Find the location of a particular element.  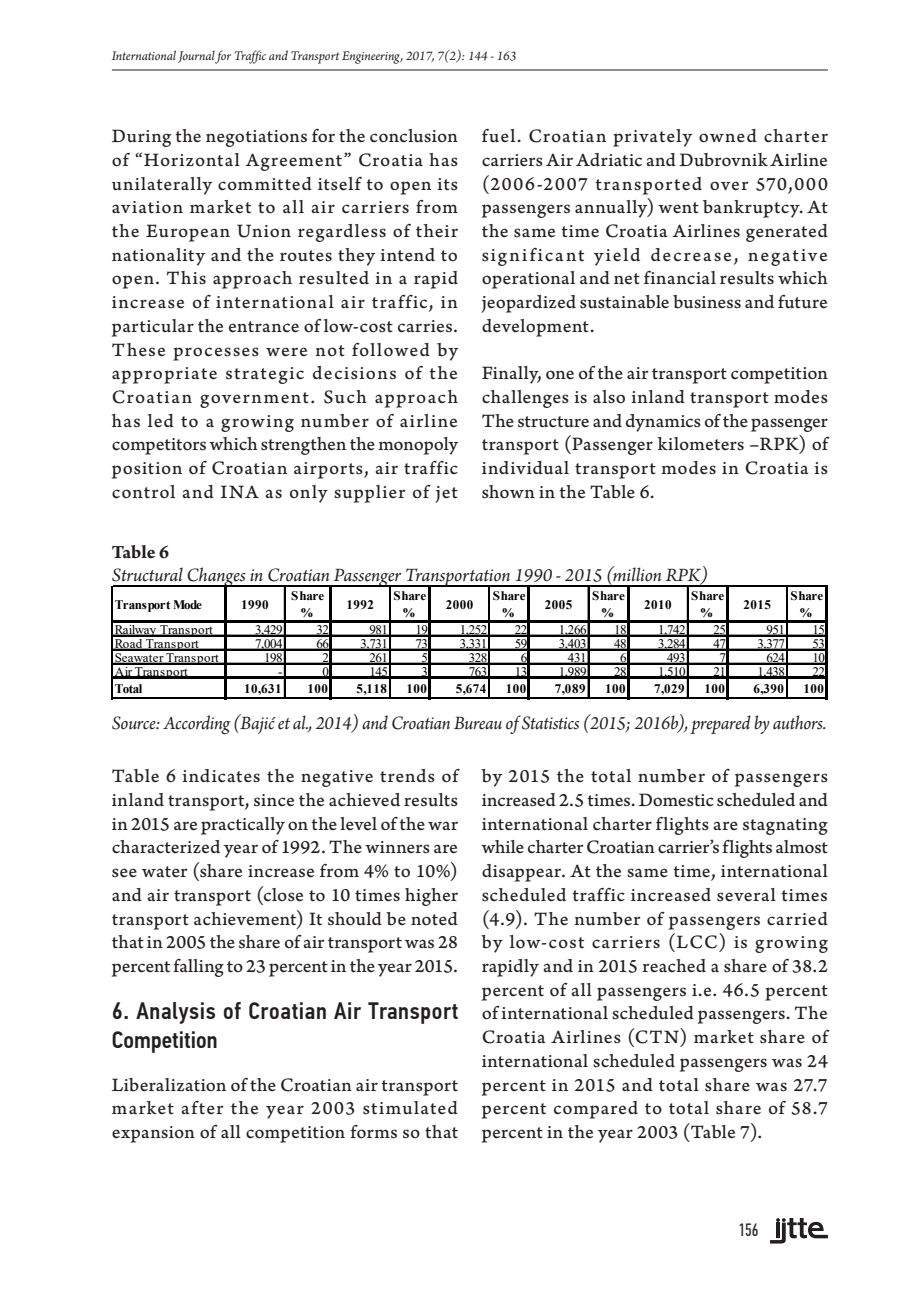

fuel is located at coordinates (498, 135).
